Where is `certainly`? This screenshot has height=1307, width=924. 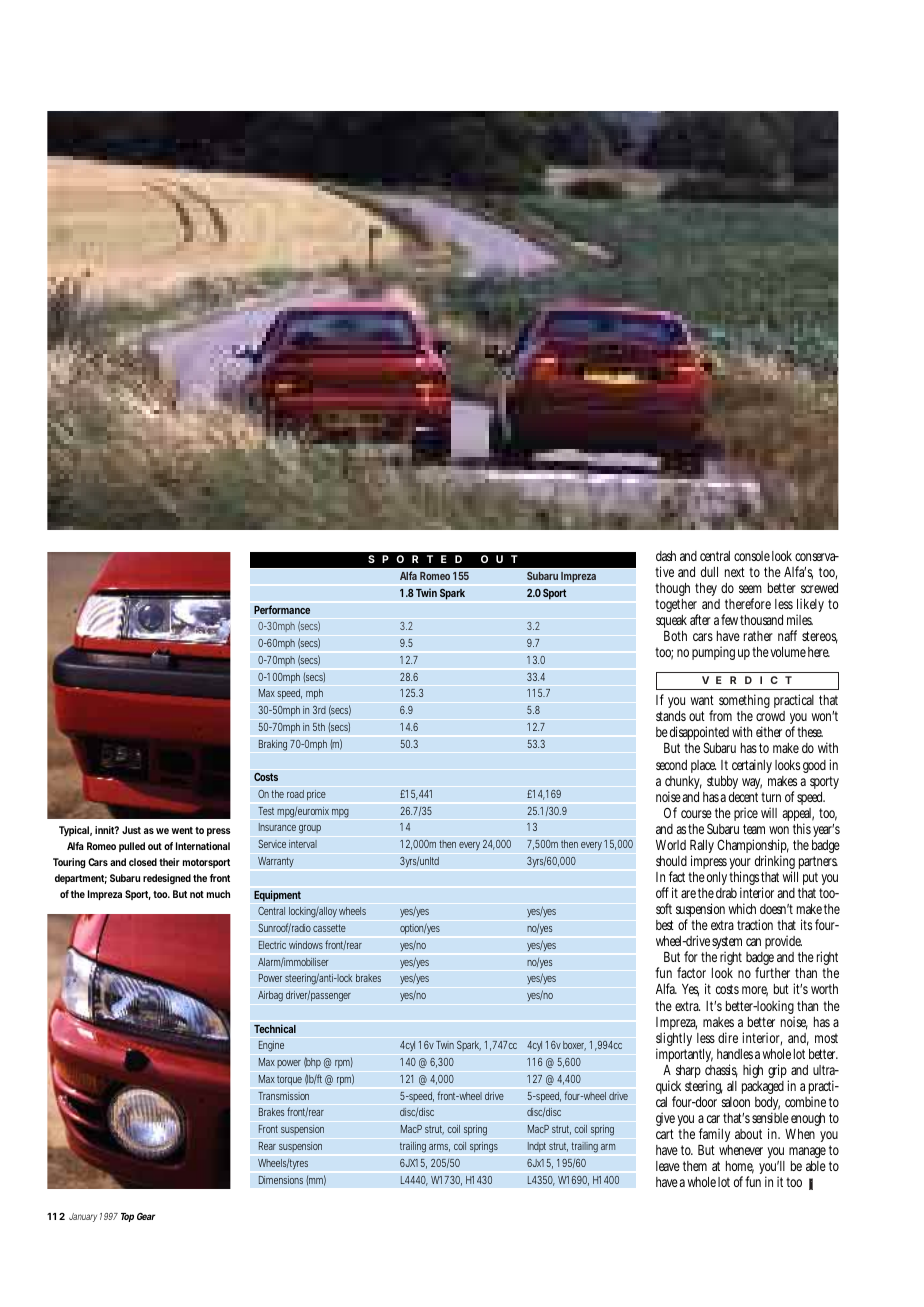 certainly is located at coordinates (752, 766).
